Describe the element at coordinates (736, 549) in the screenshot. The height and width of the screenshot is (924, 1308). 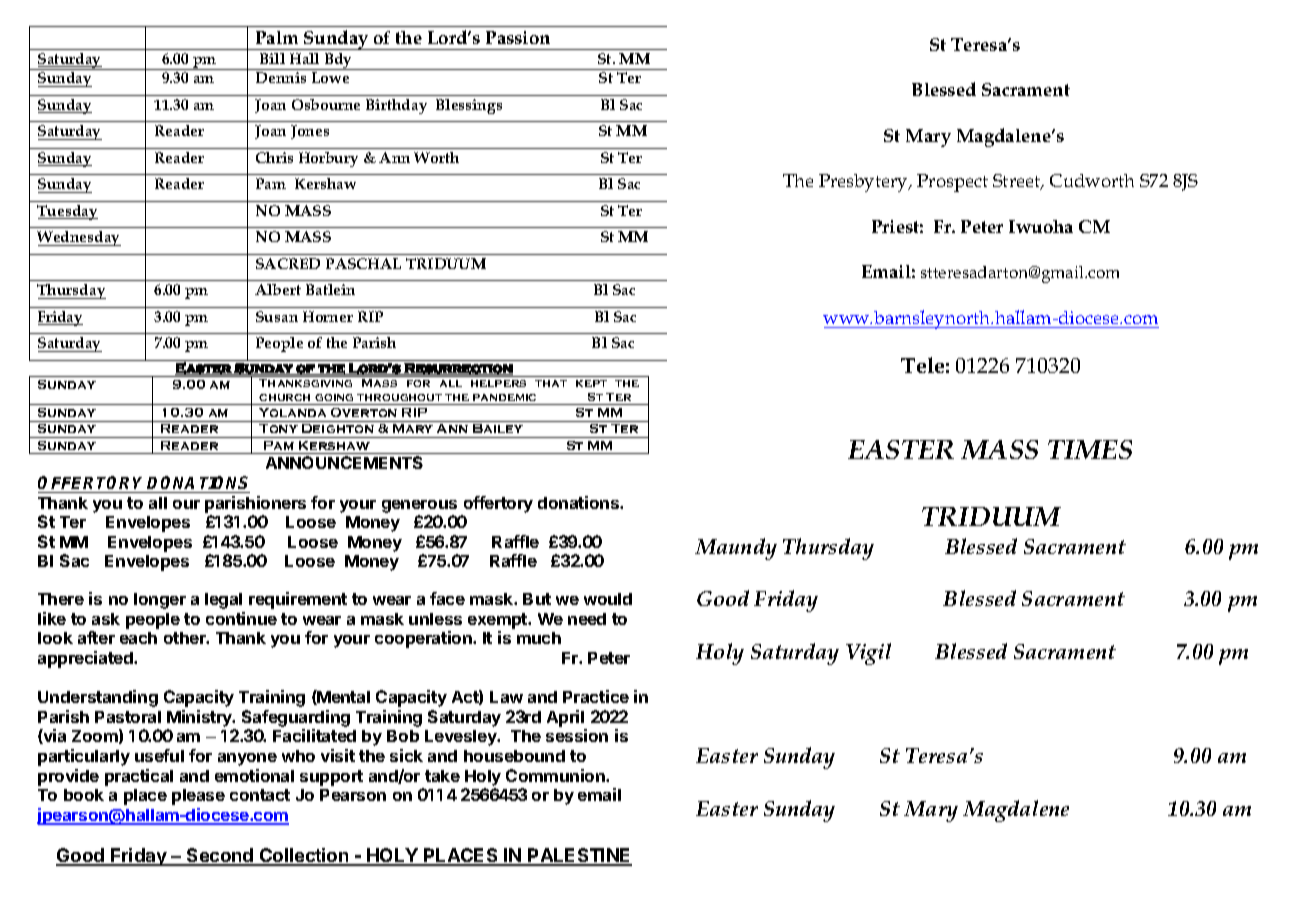
I see `Maundy` at that location.
